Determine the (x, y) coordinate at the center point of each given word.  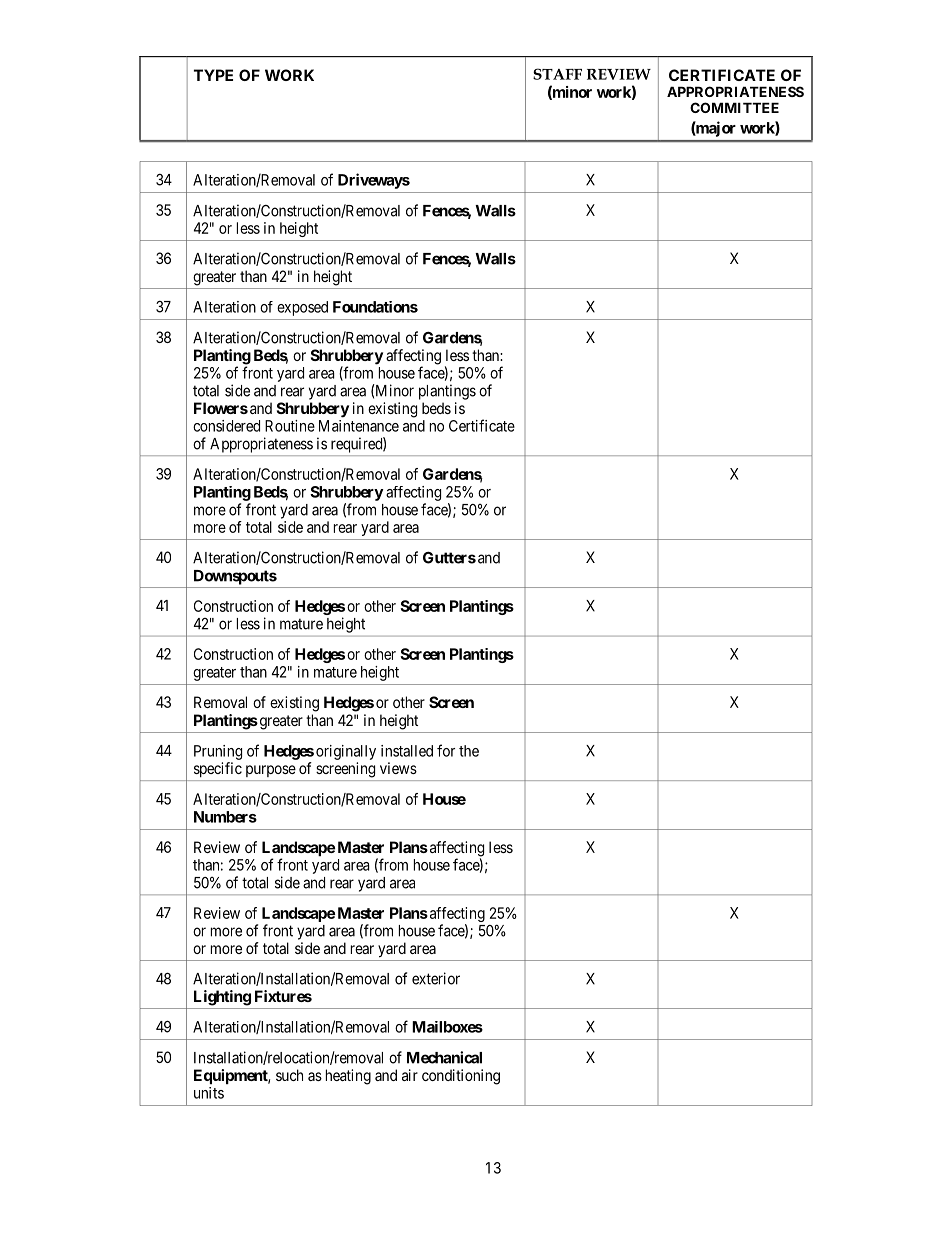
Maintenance (359, 426)
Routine (290, 426)
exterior (436, 978)
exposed (302, 308)
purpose (271, 771)
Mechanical (444, 1057)
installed (407, 751)
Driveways (374, 181)
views (398, 768)
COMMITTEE (734, 107)
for (446, 750)
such (289, 1075)
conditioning (461, 1077)
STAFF (557, 74)
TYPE (213, 75)
